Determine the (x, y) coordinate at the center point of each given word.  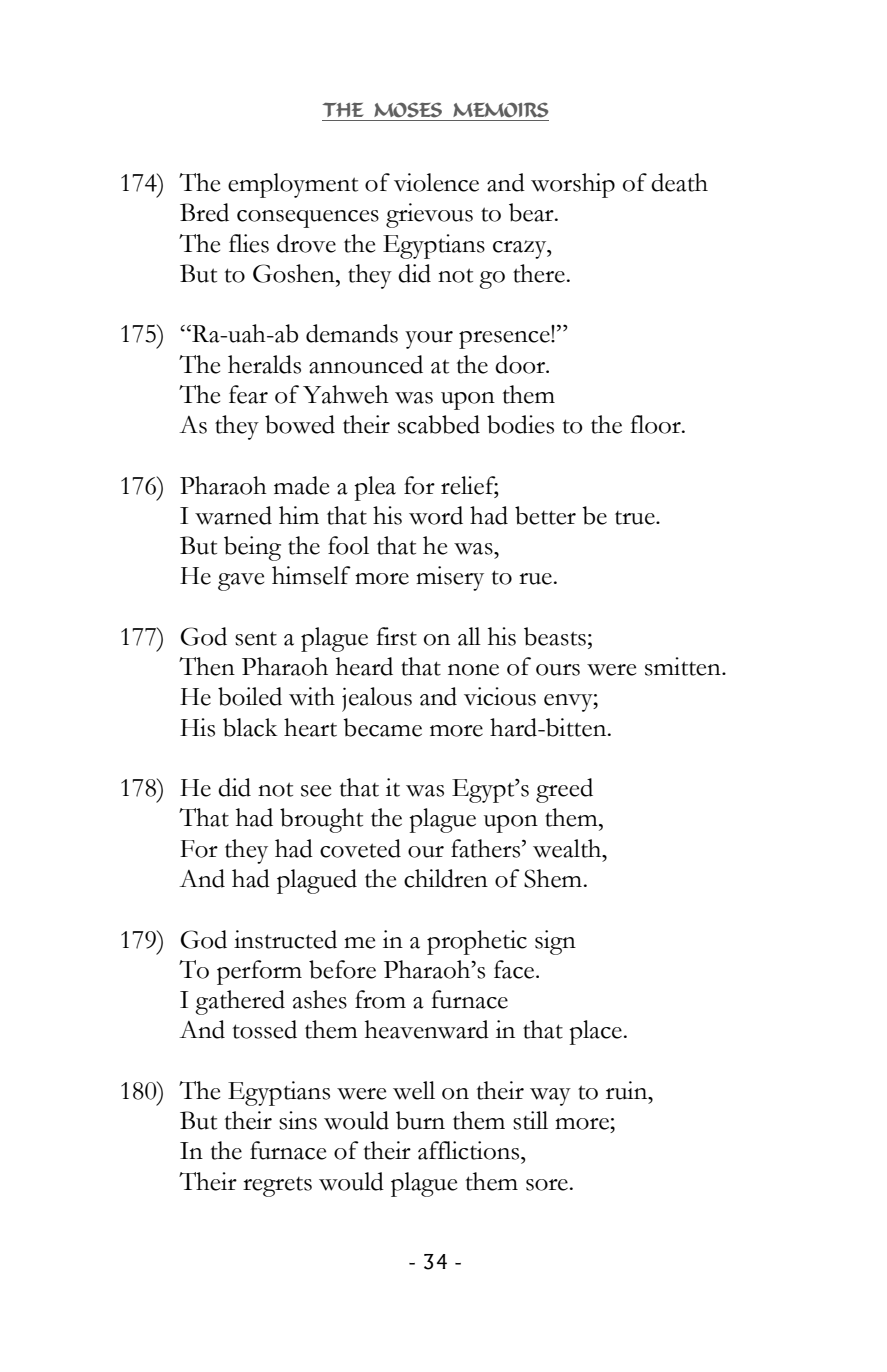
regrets (277, 1187)
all (469, 636)
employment (293, 185)
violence (436, 182)
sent (256, 638)
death (679, 182)
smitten (684, 666)
